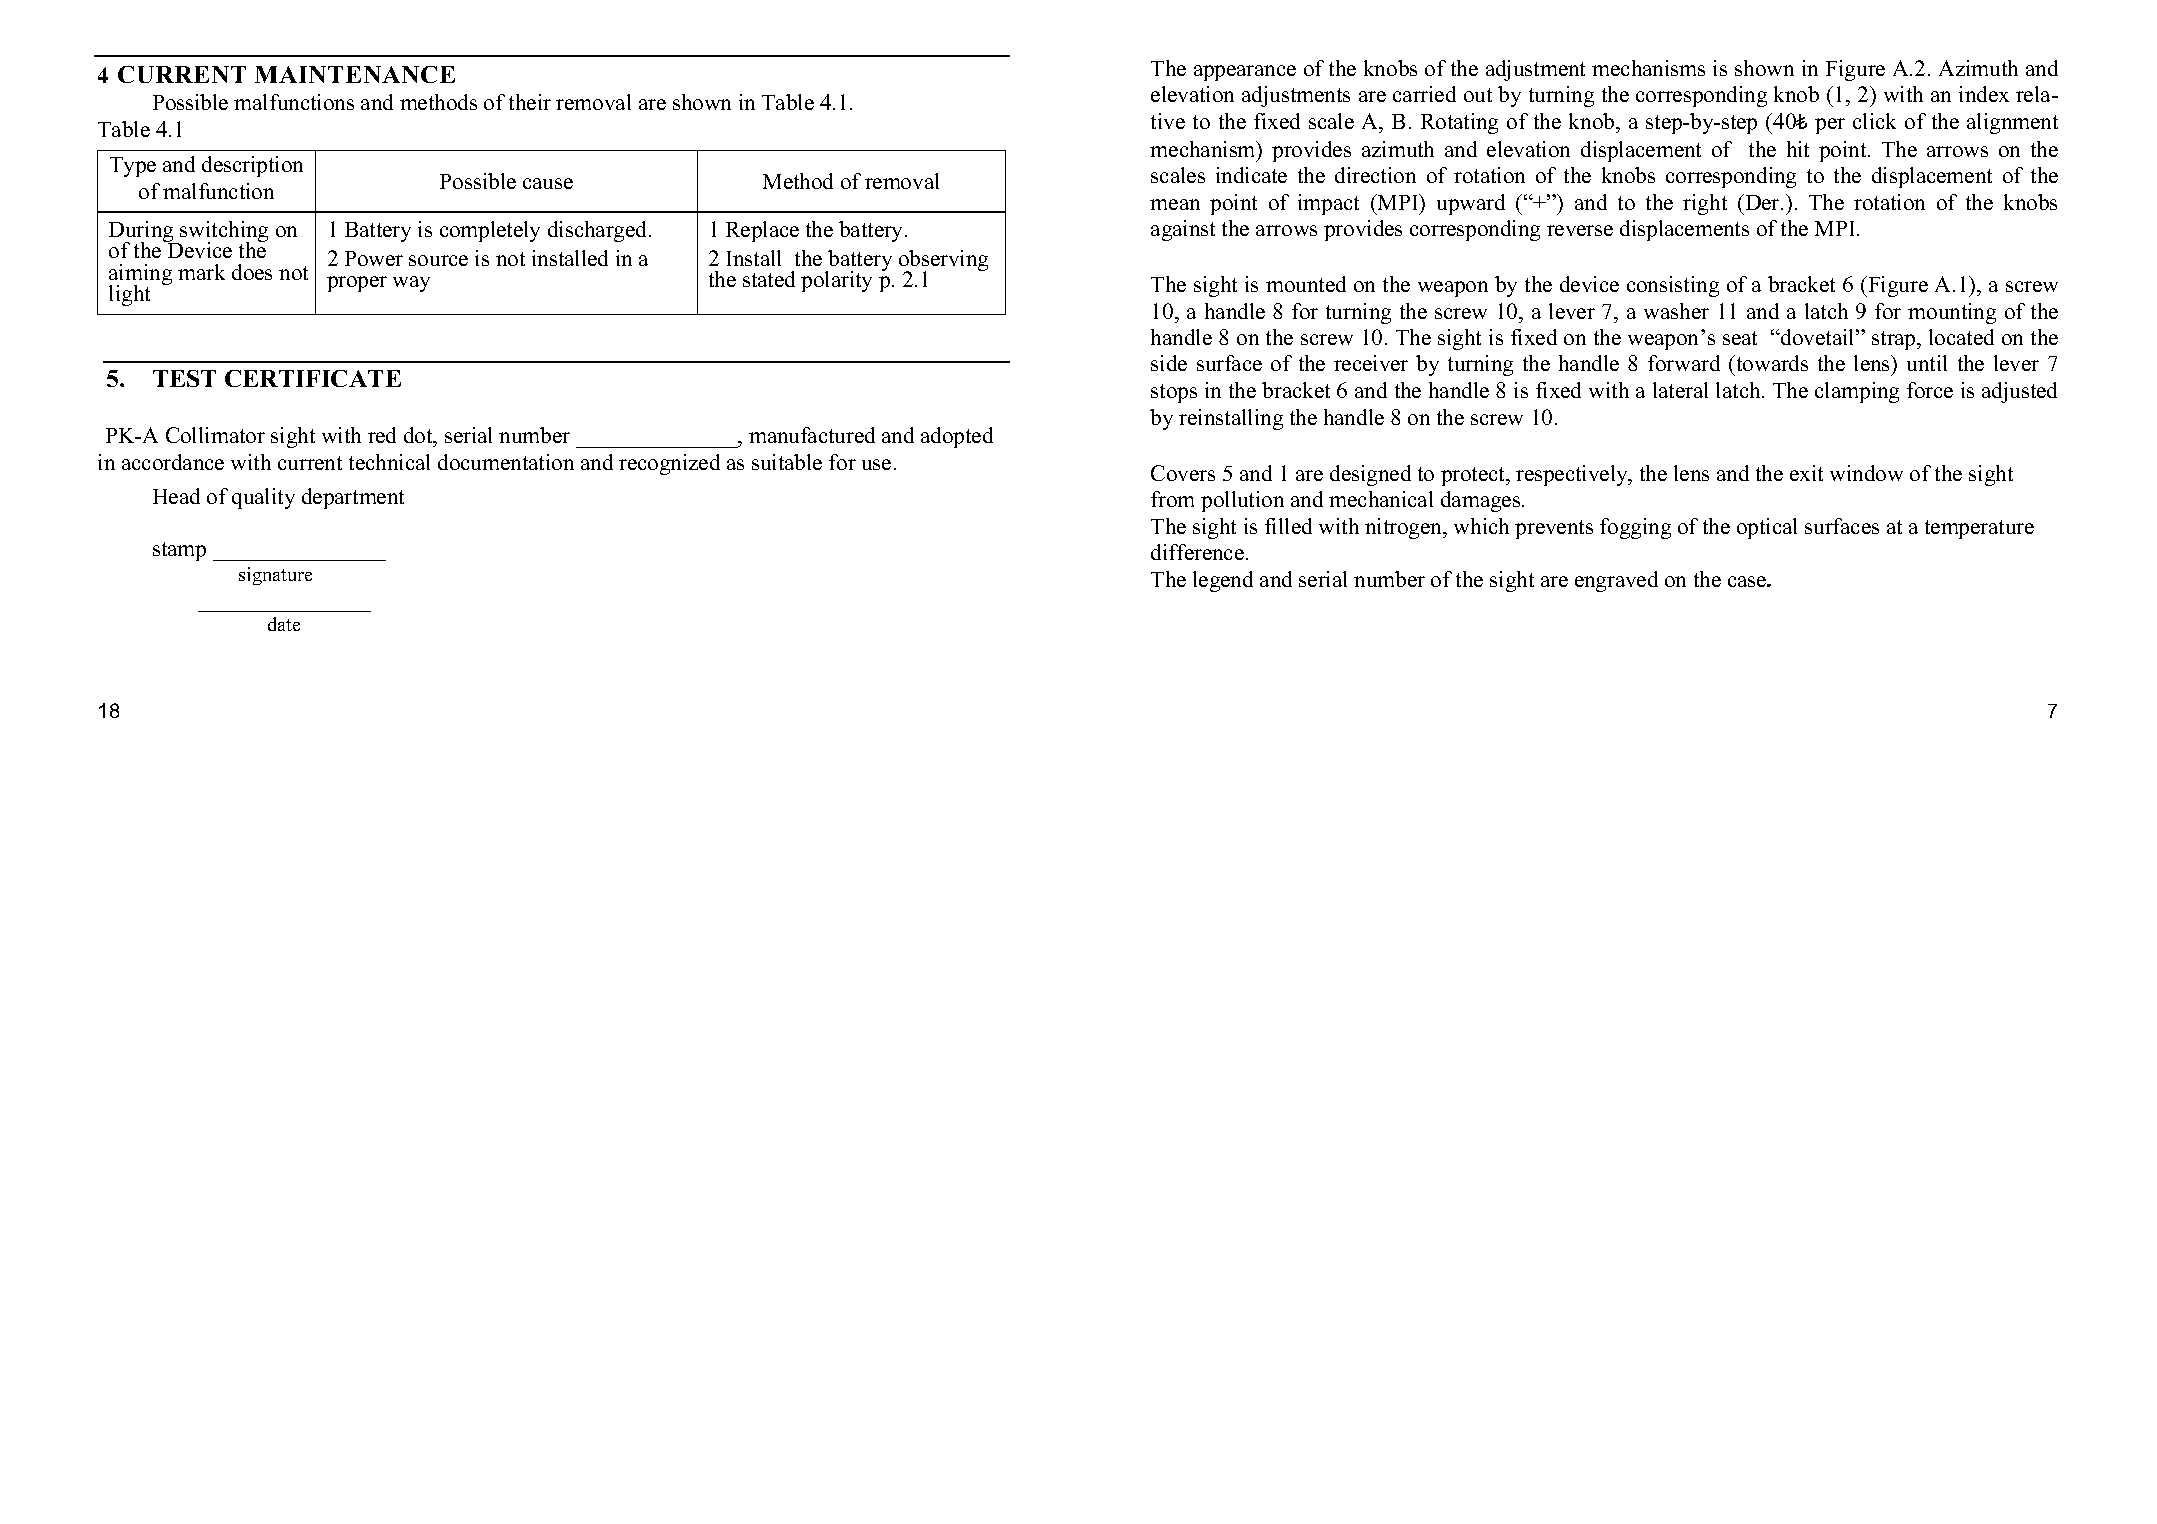  Describe the element at coordinates (374, 258) in the screenshot. I see `Power` at that location.
